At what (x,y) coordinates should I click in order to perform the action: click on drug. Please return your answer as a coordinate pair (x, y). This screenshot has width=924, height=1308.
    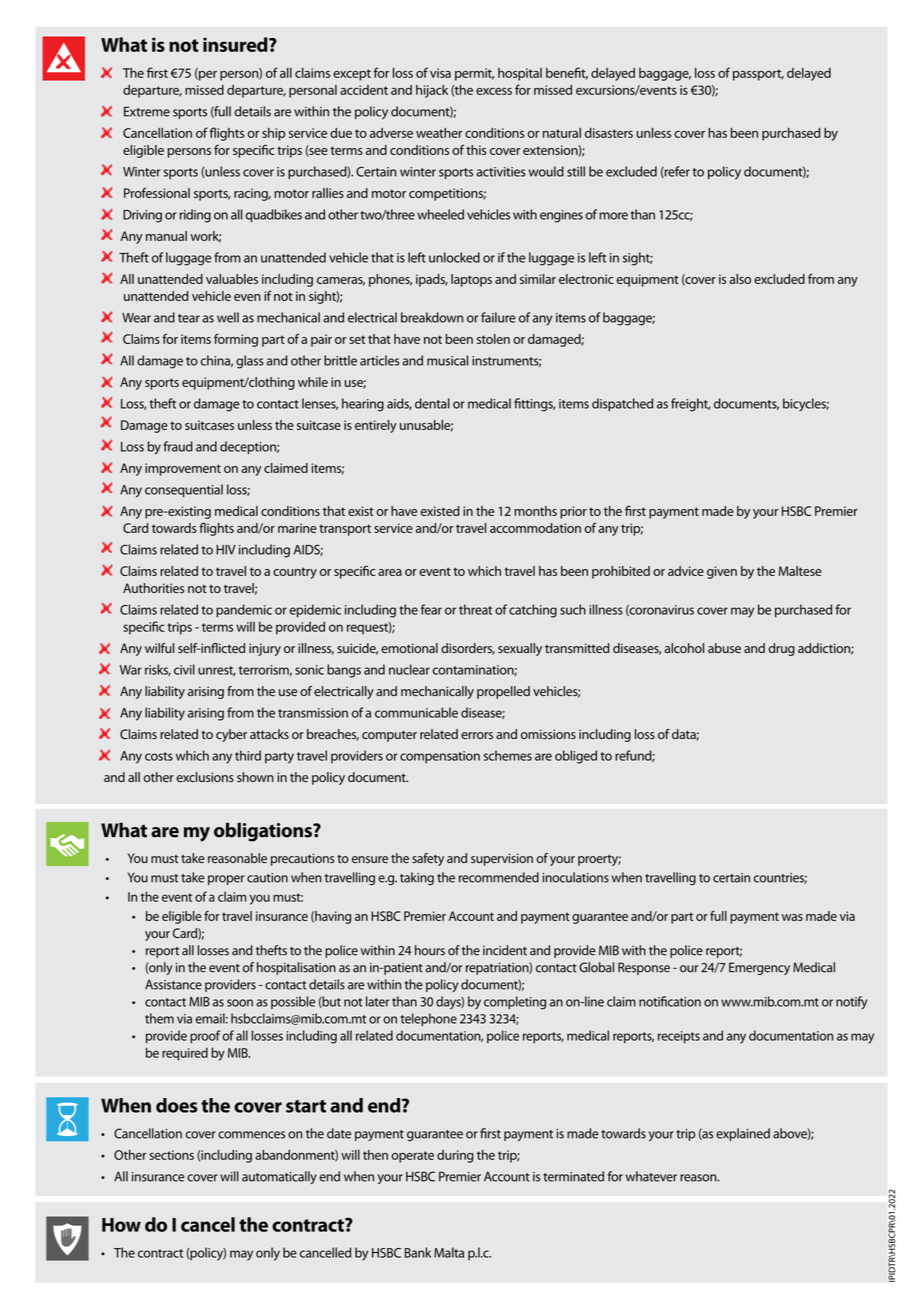
    Looking at the image, I should click on (781, 649).
